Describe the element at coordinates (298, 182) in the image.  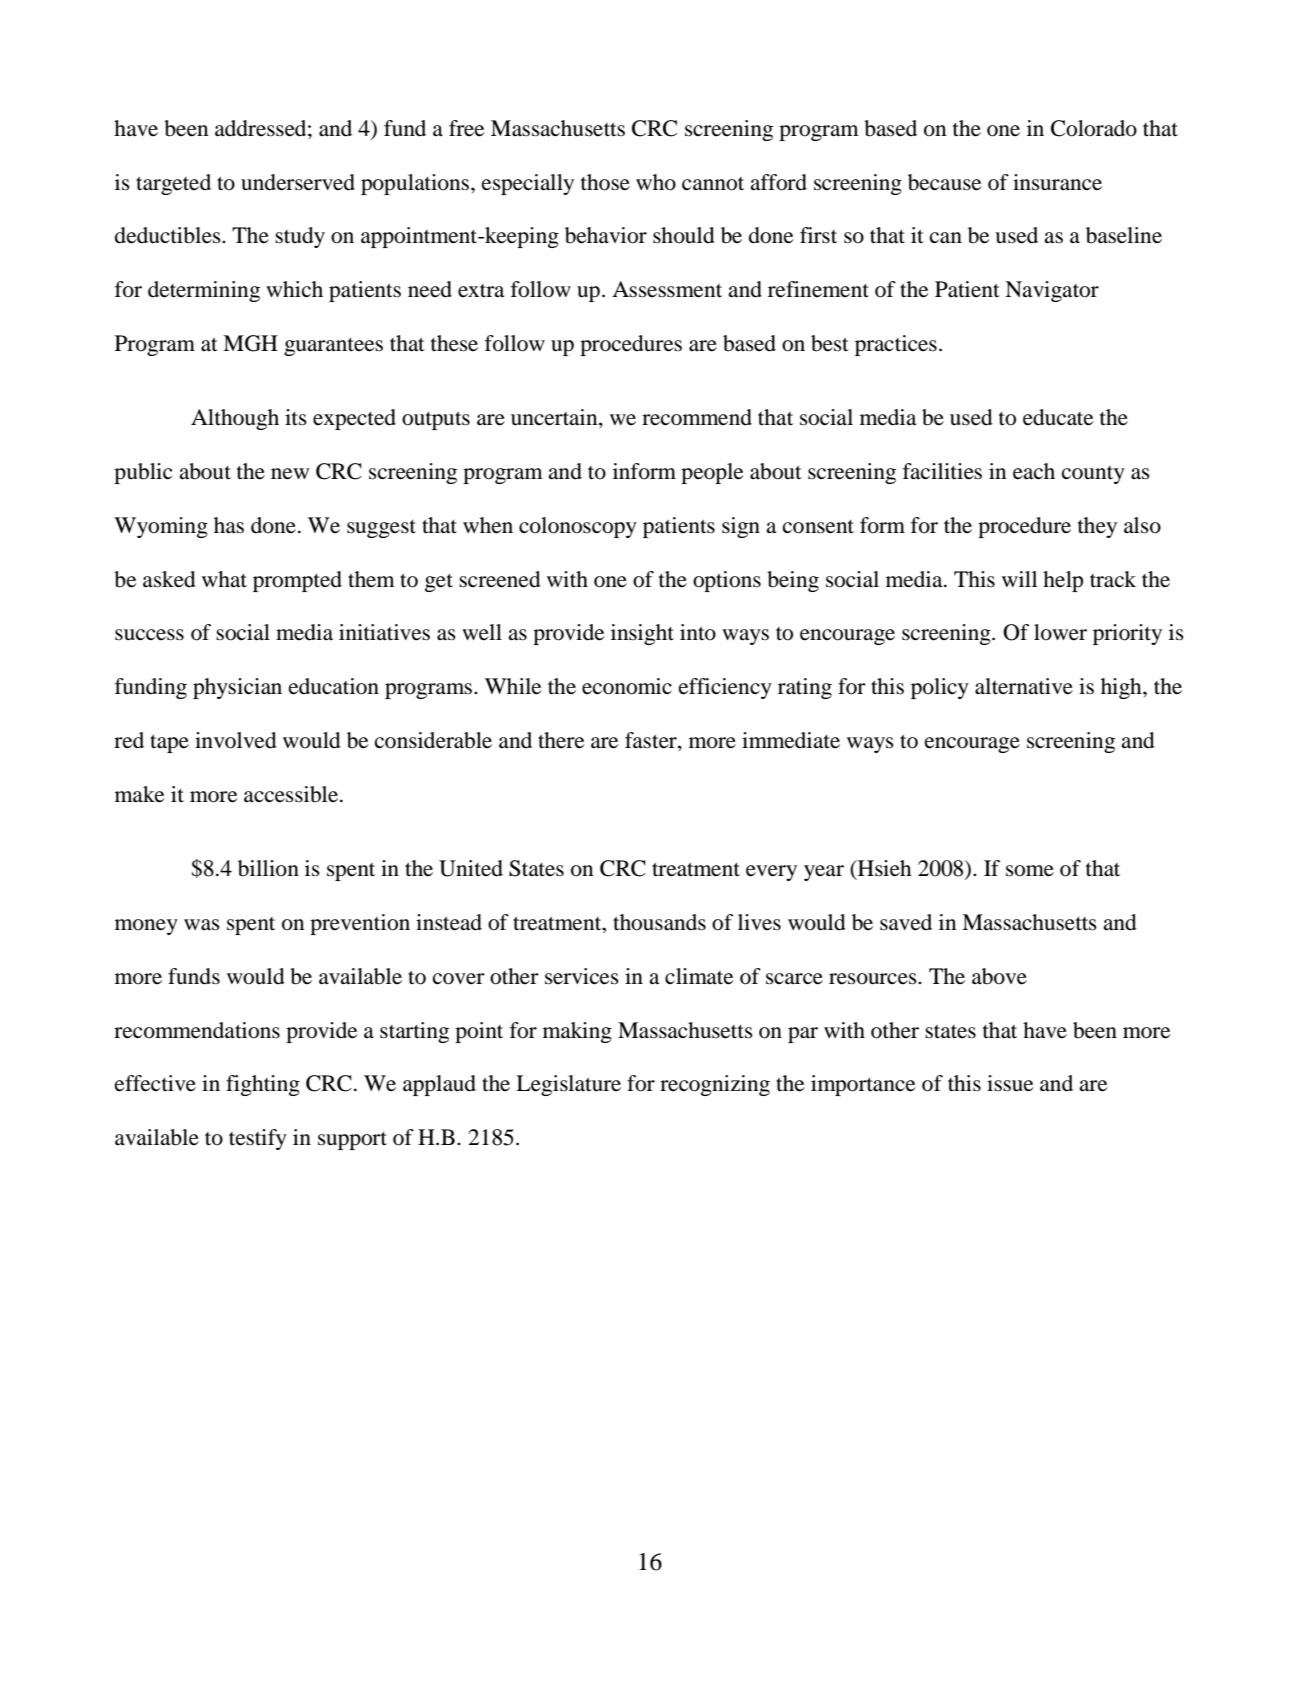
I see `underserved` at that location.
